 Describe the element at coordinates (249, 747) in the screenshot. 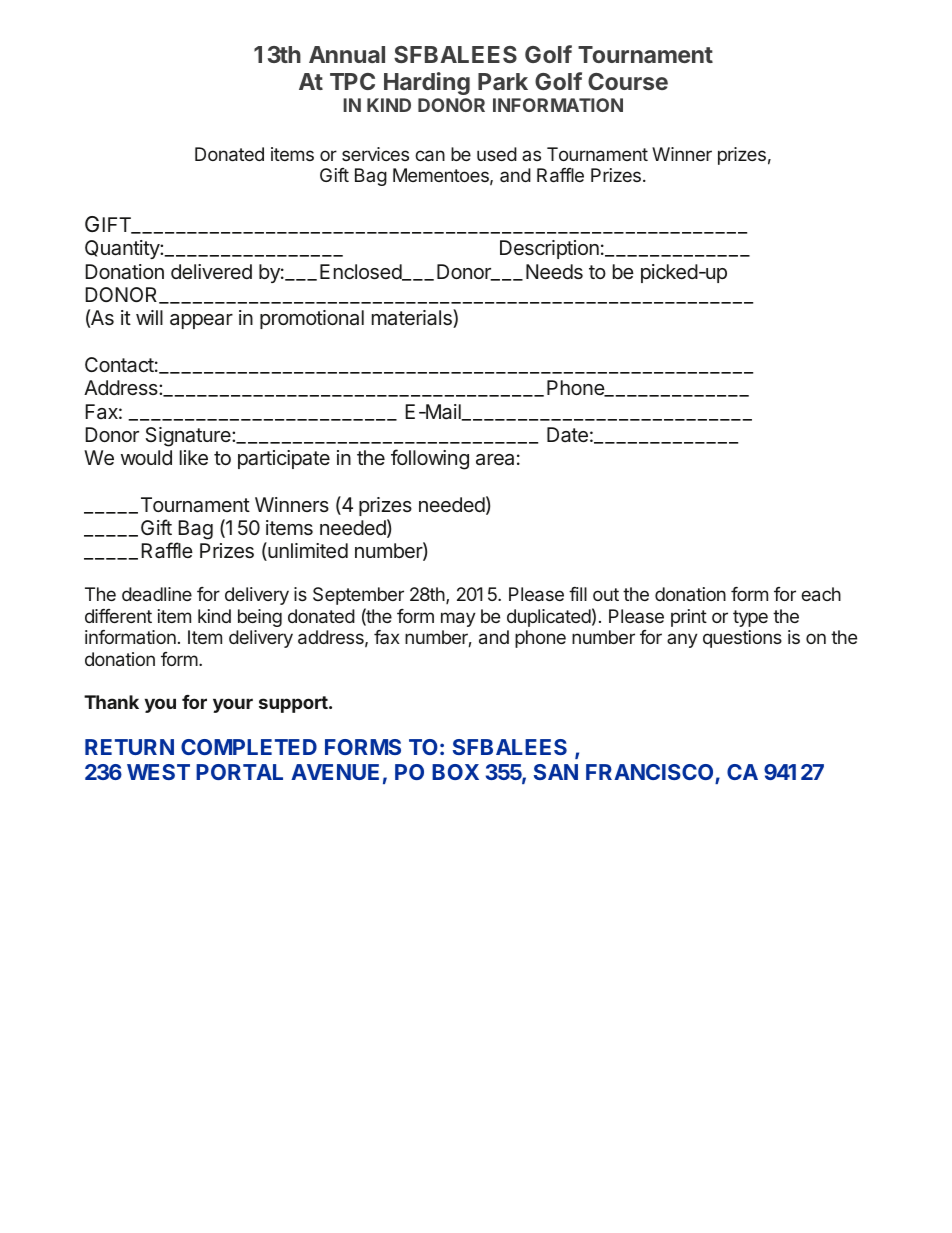

I see `COMPLETED` at that location.
